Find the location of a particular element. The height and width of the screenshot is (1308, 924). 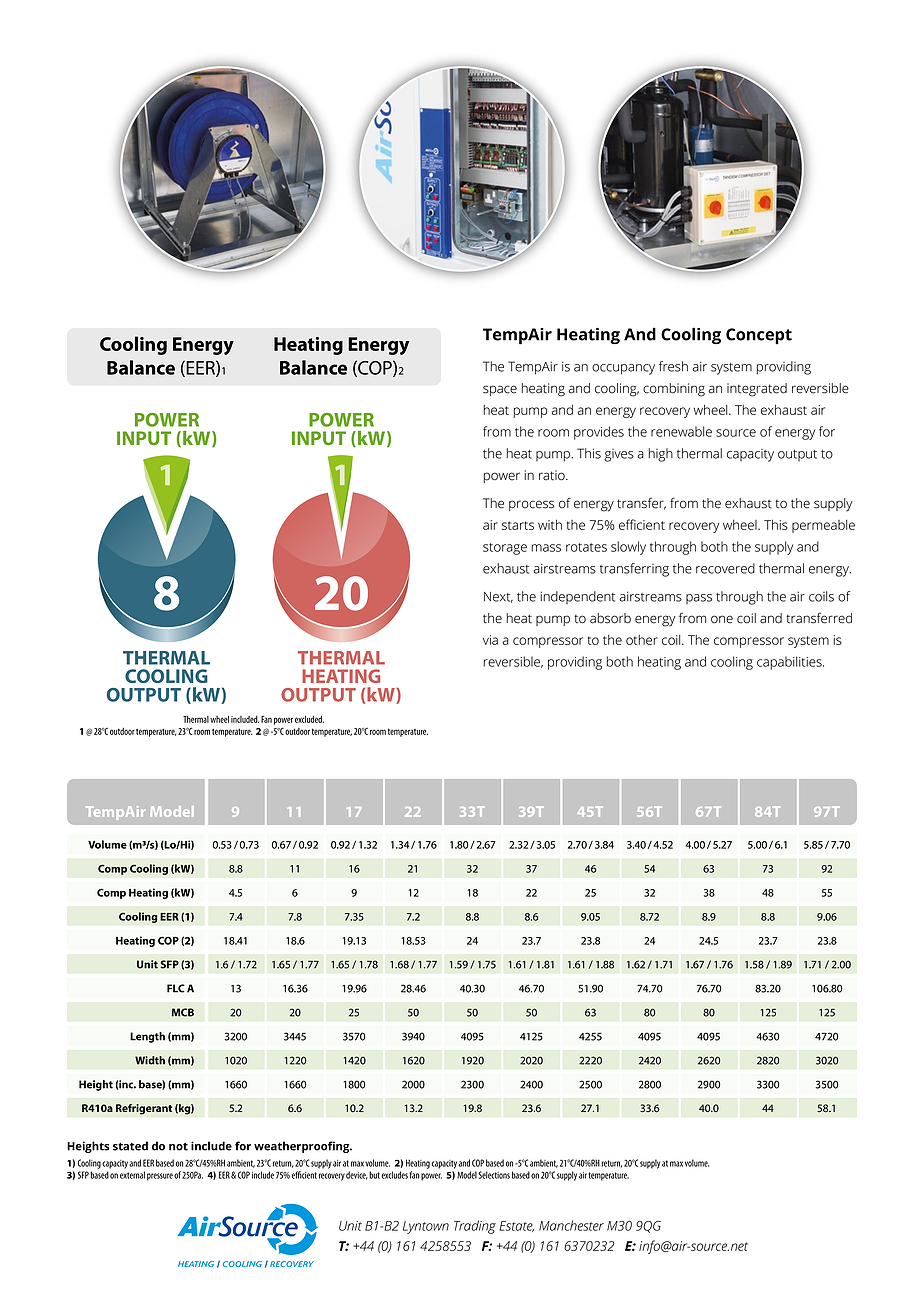

Manchester is located at coordinates (571, 1225).
